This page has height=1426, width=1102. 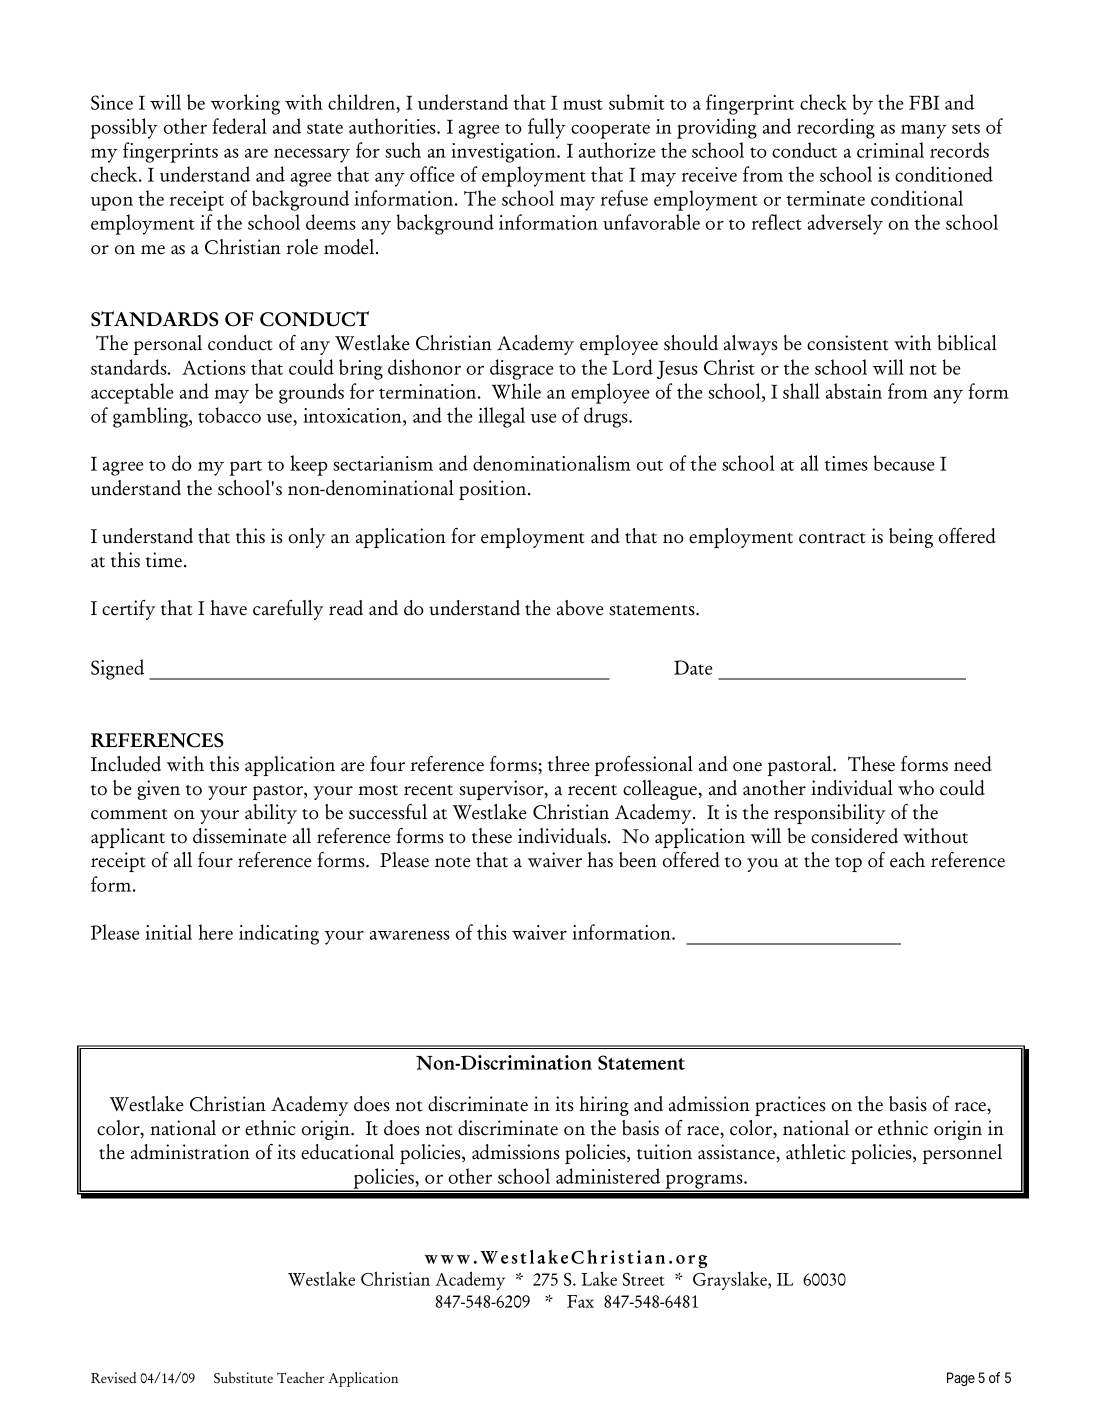 What do you see at coordinates (159, 790) in the page?
I see `given` at bounding box center [159, 790].
